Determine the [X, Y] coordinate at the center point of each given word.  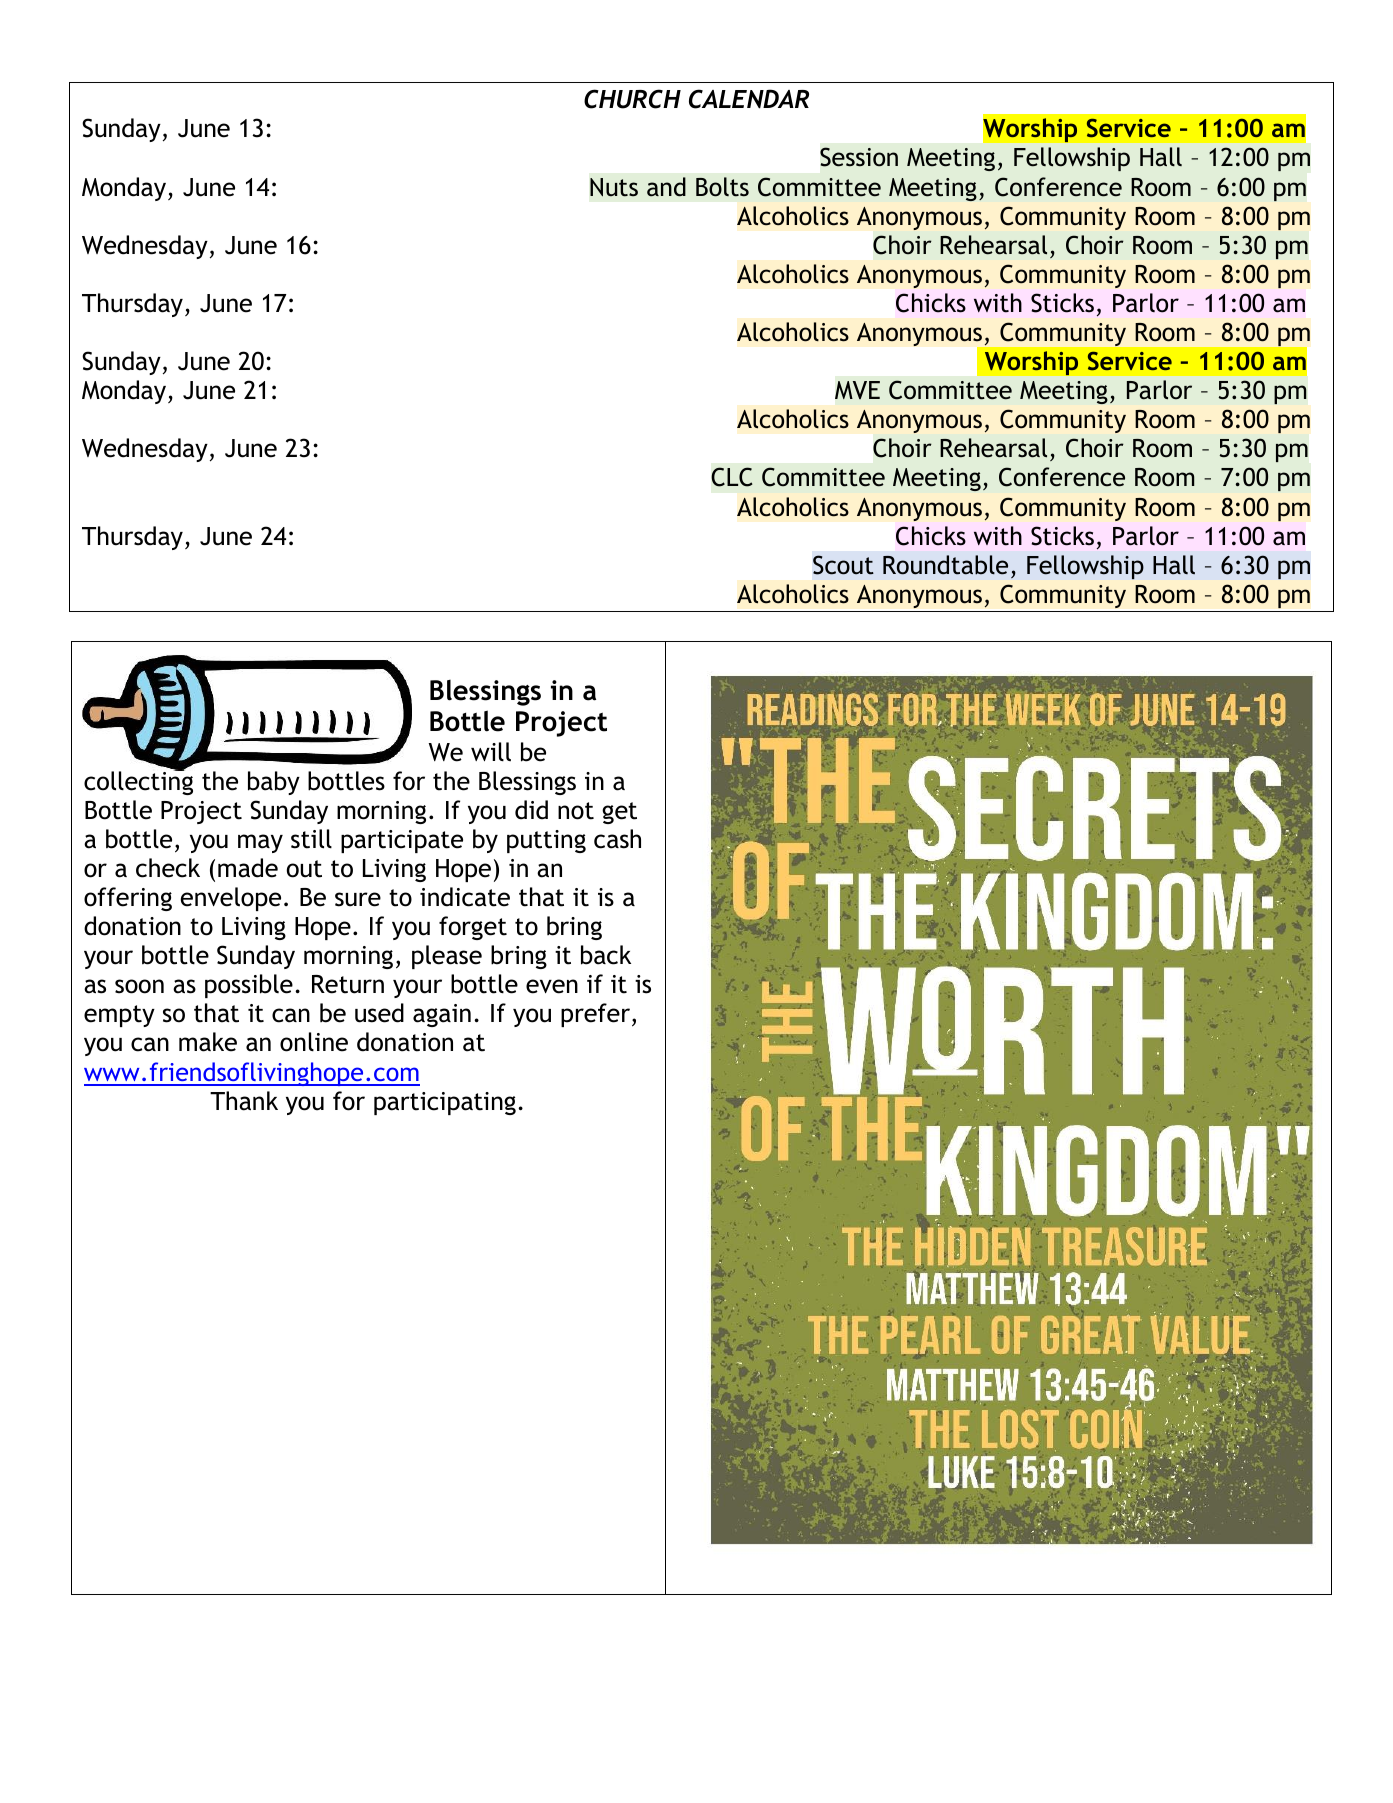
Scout [843, 565]
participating [445, 1103]
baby [274, 783]
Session [859, 157]
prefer [597, 1015]
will [491, 752]
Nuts [614, 187]
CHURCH [632, 99]
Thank [244, 1101]
